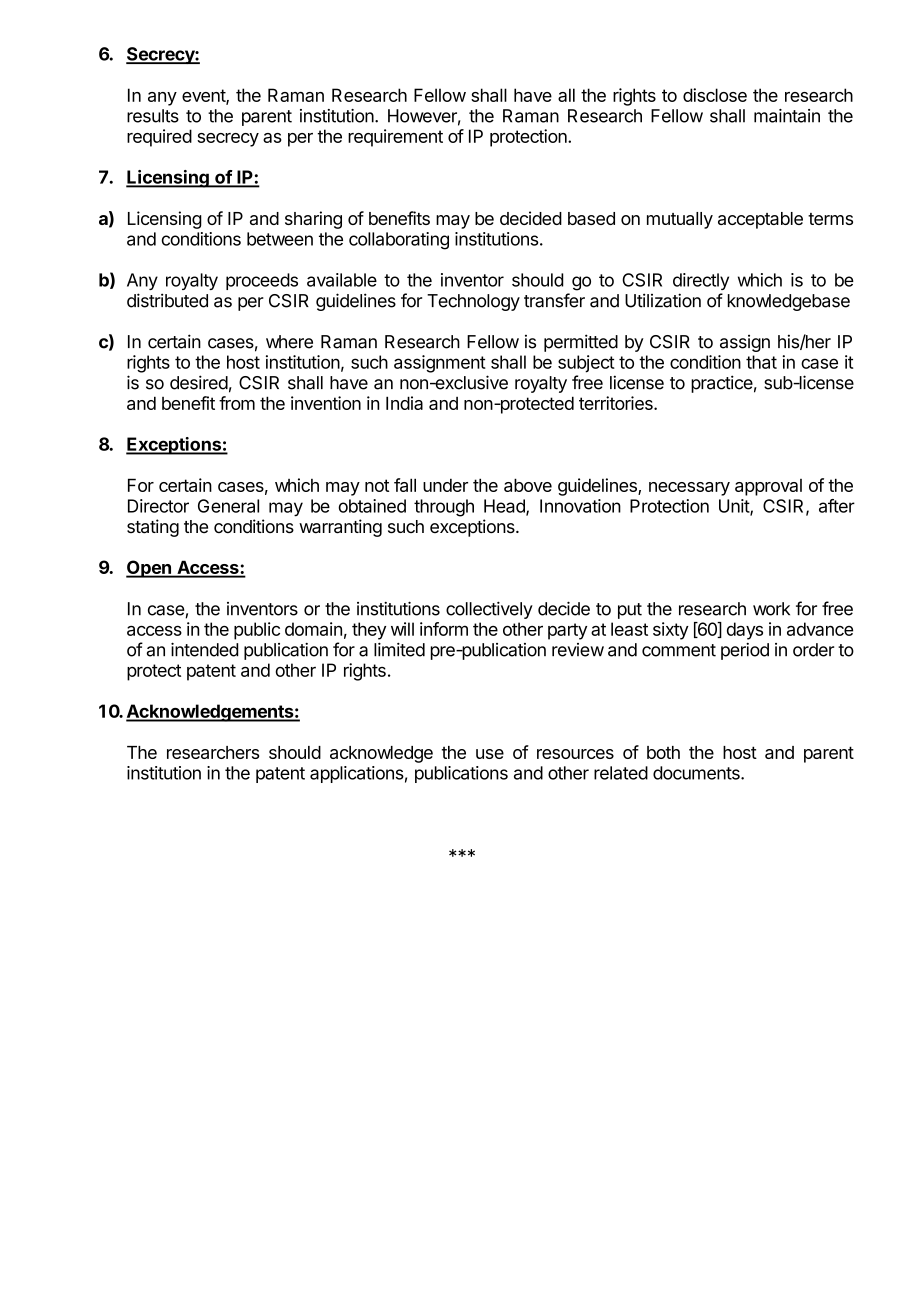  What do you see at coordinates (262, 281) in the document?
I see `proceeds` at bounding box center [262, 281].
